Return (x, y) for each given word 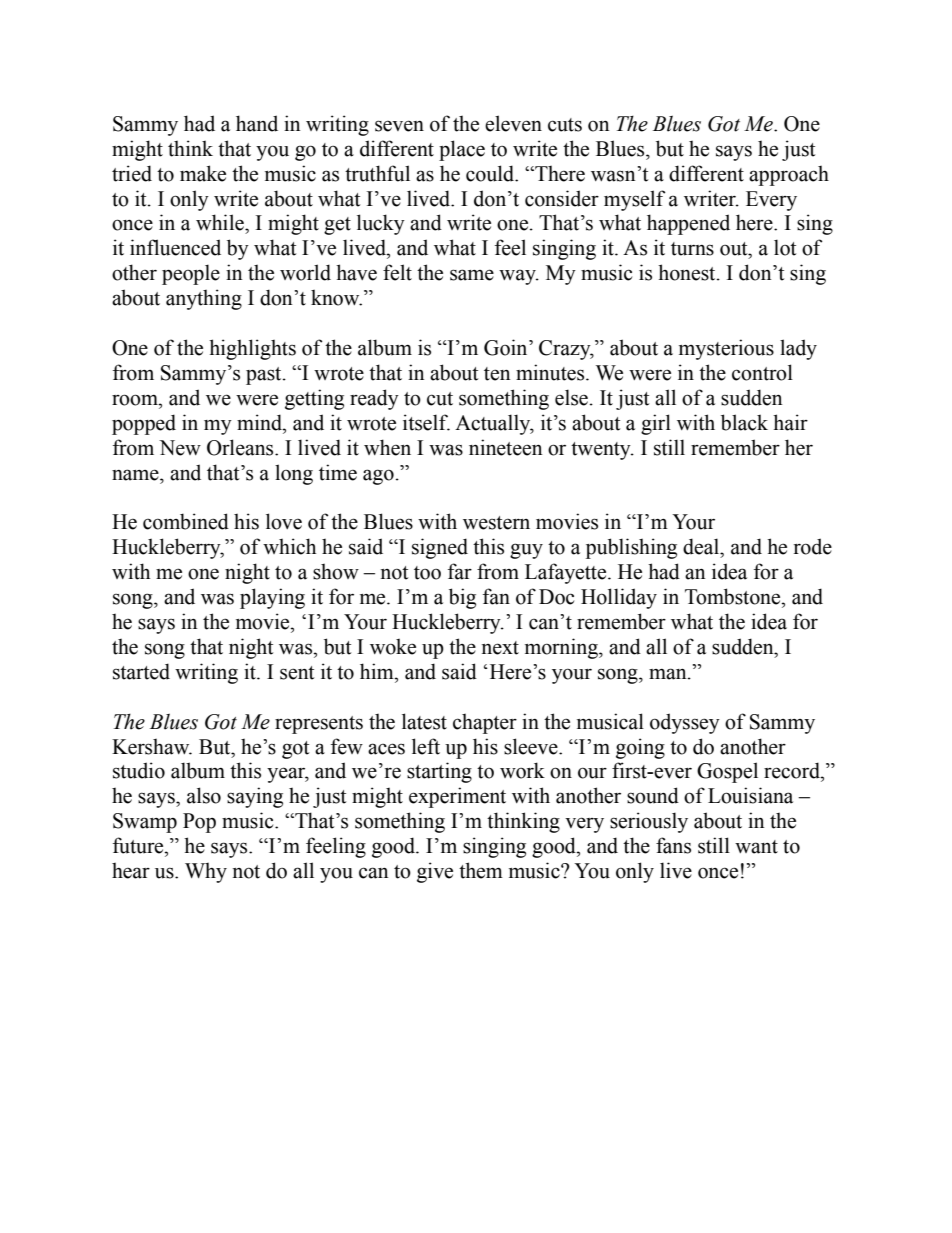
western (496, 523)
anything (204, 299)
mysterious (726, 349)
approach (789, 175)
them (481, 870)
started (141, 671)
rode (813, 546)
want (756, 847)
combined (186, 521)
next (500, 648)
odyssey (685, 723)
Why (206, 872)
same (472, 275)
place (462, 150)
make (203, 173)
